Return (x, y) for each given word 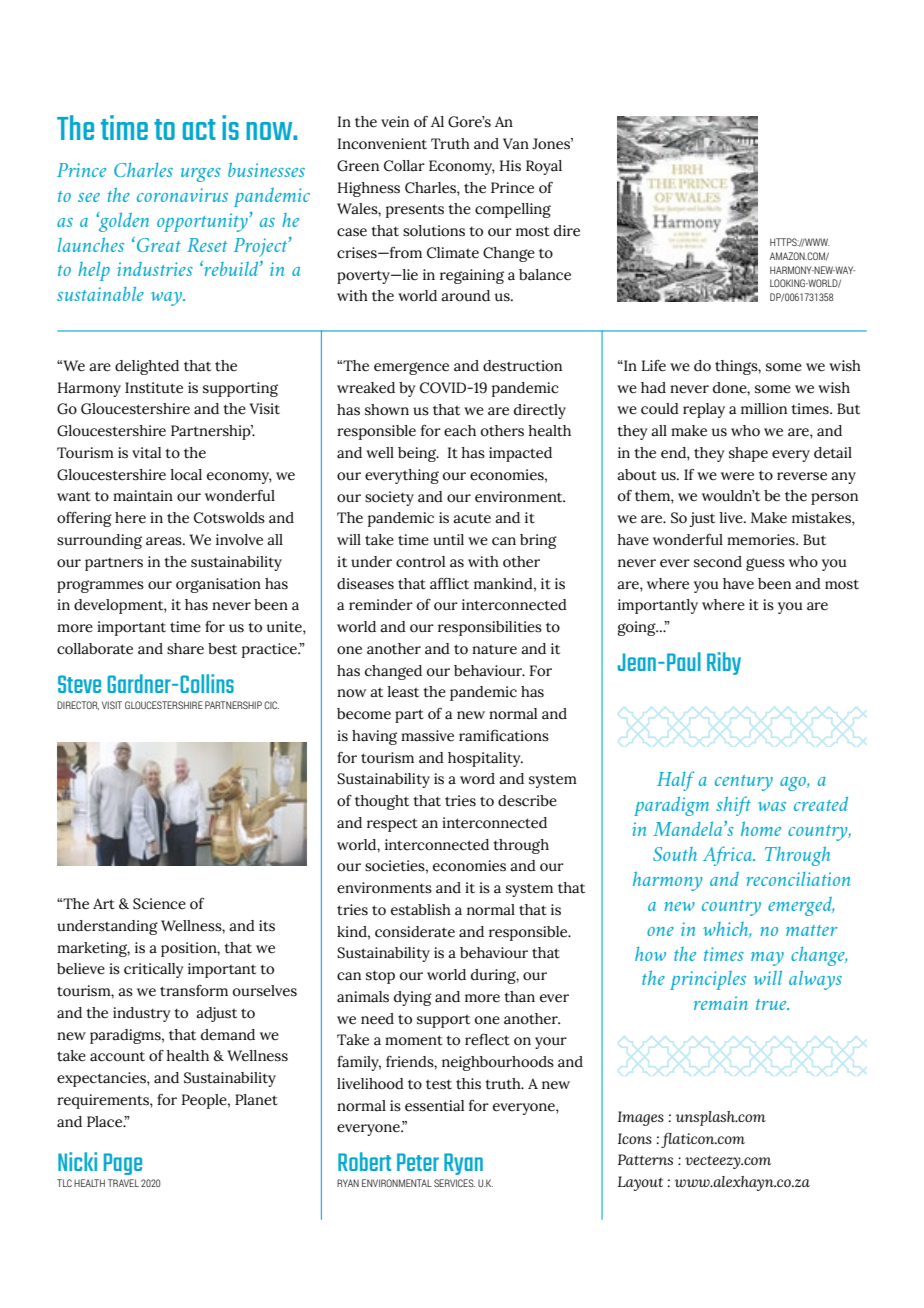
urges (201, 175)
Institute (154, 388)
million (764, 409)
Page (123, 1164)
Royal (544, 167)
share (185, 649)
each (460, 431)
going (638, 628)
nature (494, 650)
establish (421, 910)
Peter (418, 1162)
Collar (404, 166)
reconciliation (798, 879)
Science (159, 904)
